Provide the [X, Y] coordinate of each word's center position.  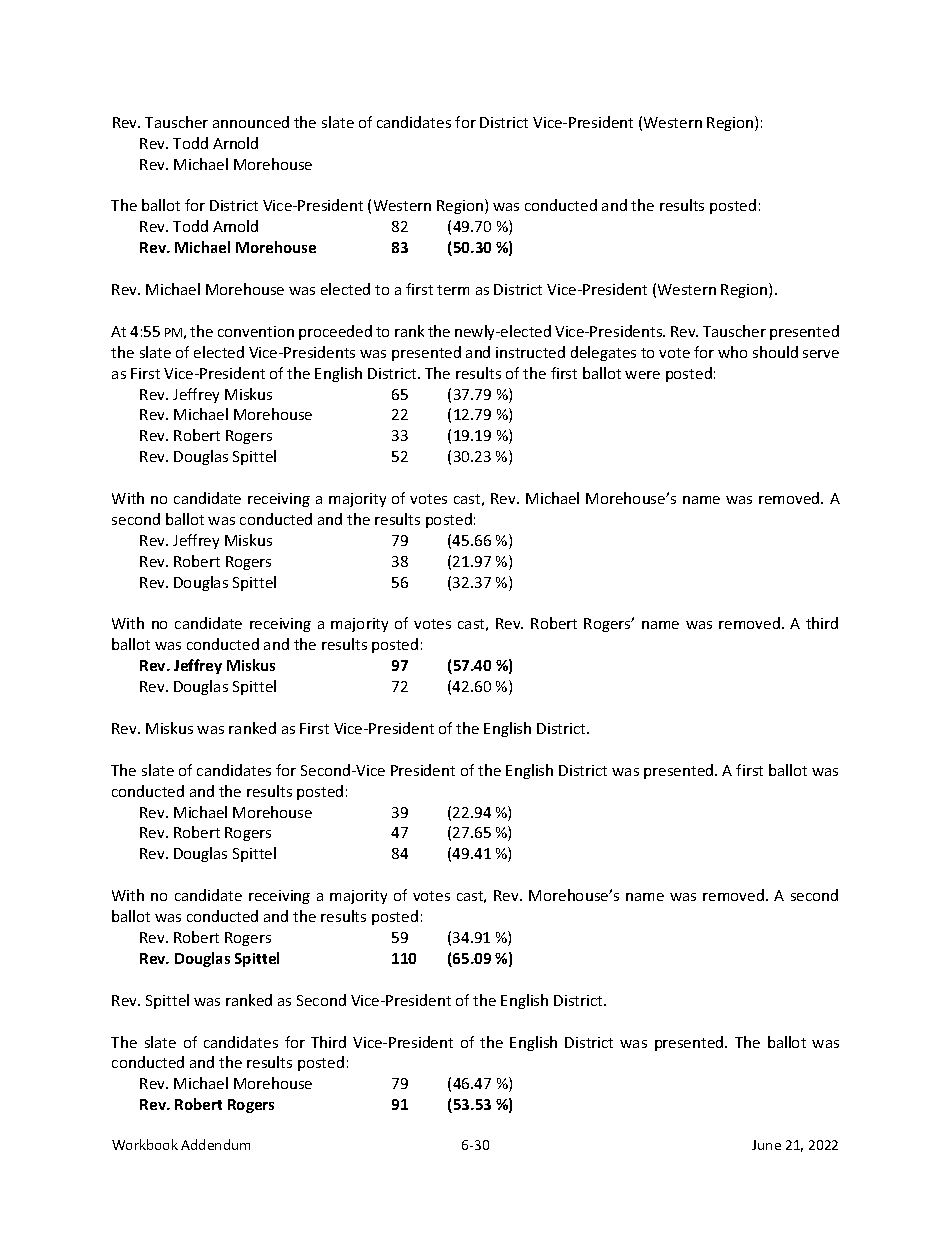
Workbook [145, 1144]
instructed [530, 352]
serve [821, 354]
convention [256, 331]
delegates [603, 353]
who [732, 352]
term [453, 290]
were [642, 375]
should [775, 352]
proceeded [335, 332]
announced [251, 122]
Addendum [215, 1144]
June [766, 1145]
